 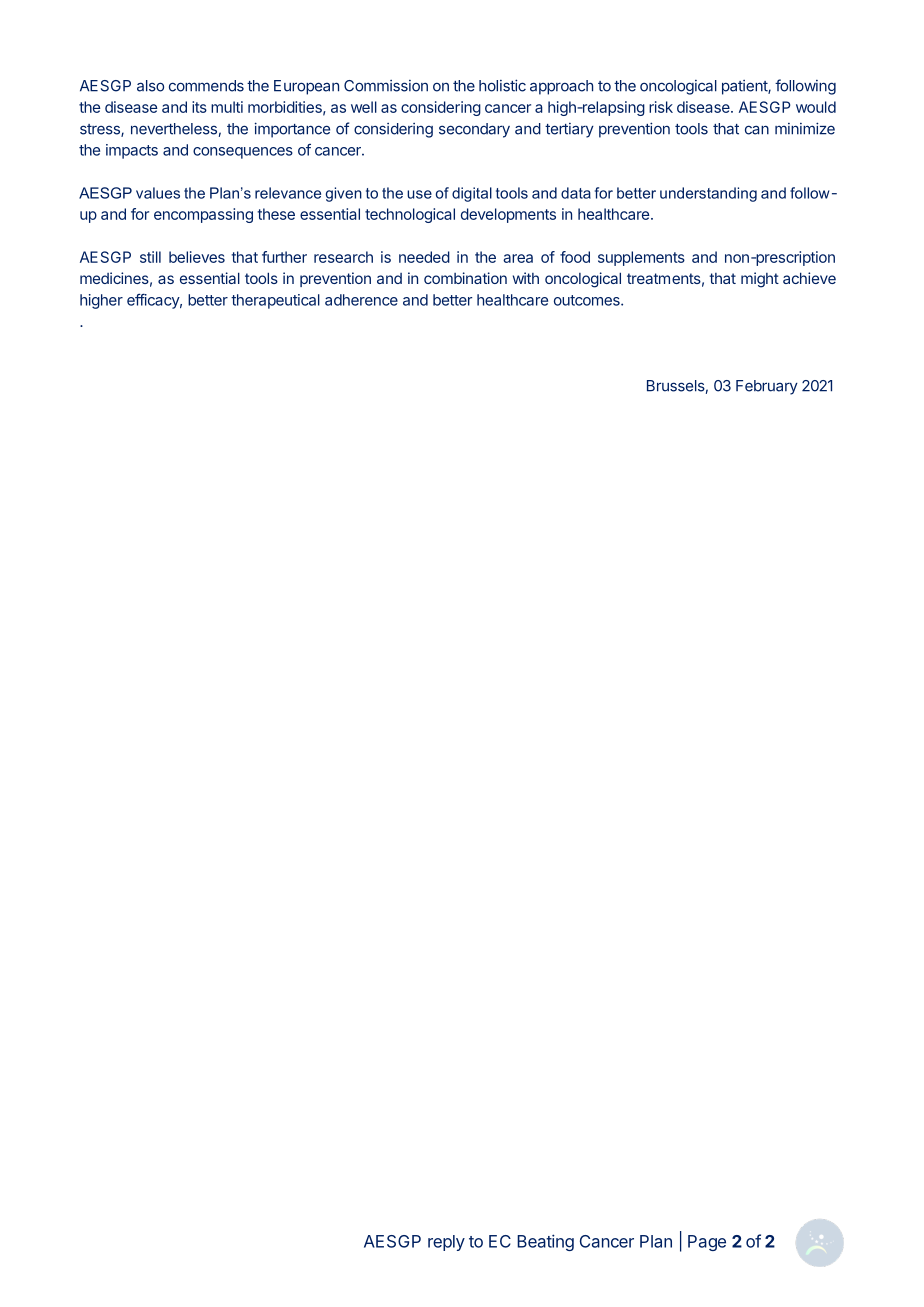 I want to click on nevertheless, so click(x=174, y=129).
